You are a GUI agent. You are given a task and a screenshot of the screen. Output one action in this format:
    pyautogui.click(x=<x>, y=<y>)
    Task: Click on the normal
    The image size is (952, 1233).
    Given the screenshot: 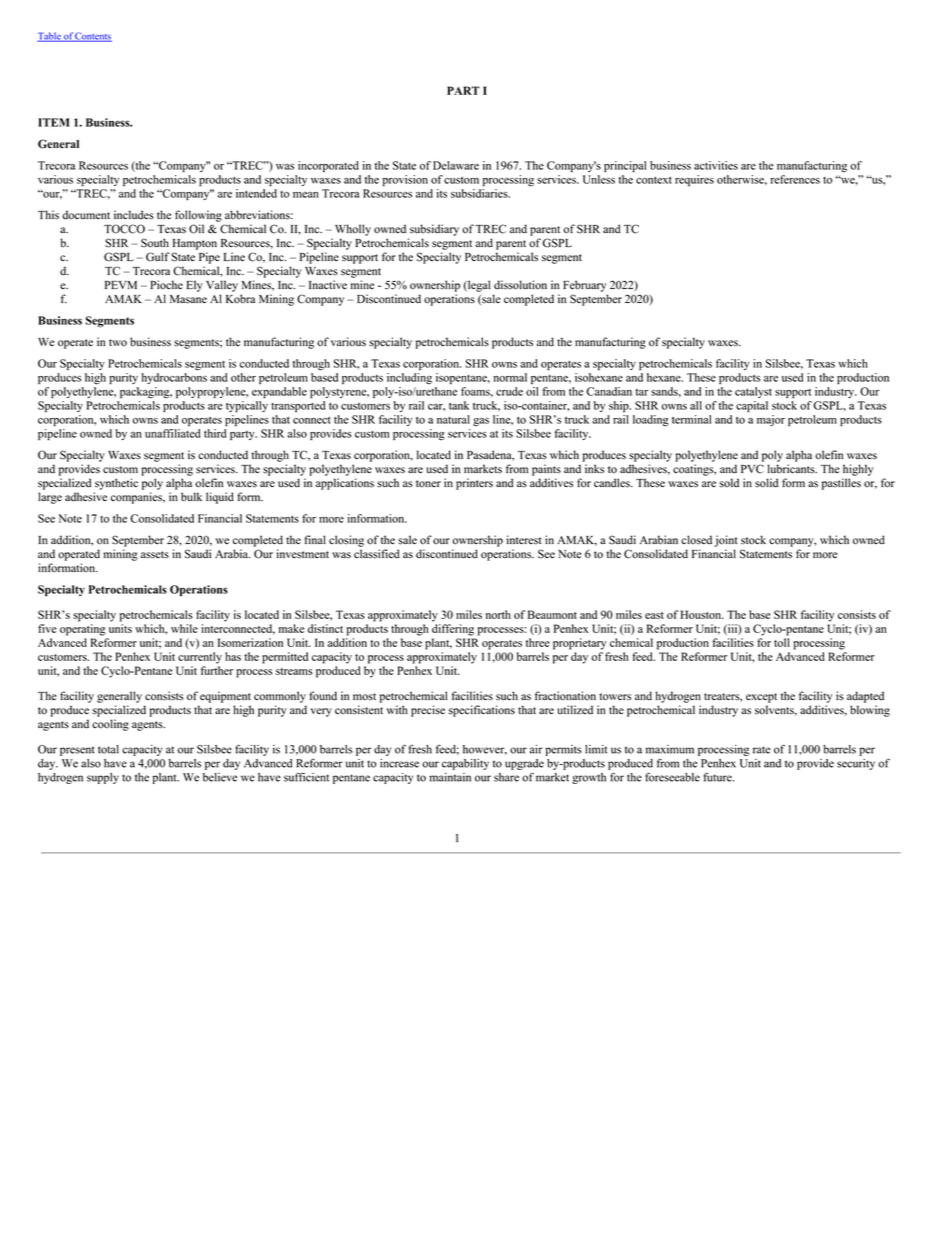 What is the action you would take?
    pyautogui.click(x=510, y=377)
